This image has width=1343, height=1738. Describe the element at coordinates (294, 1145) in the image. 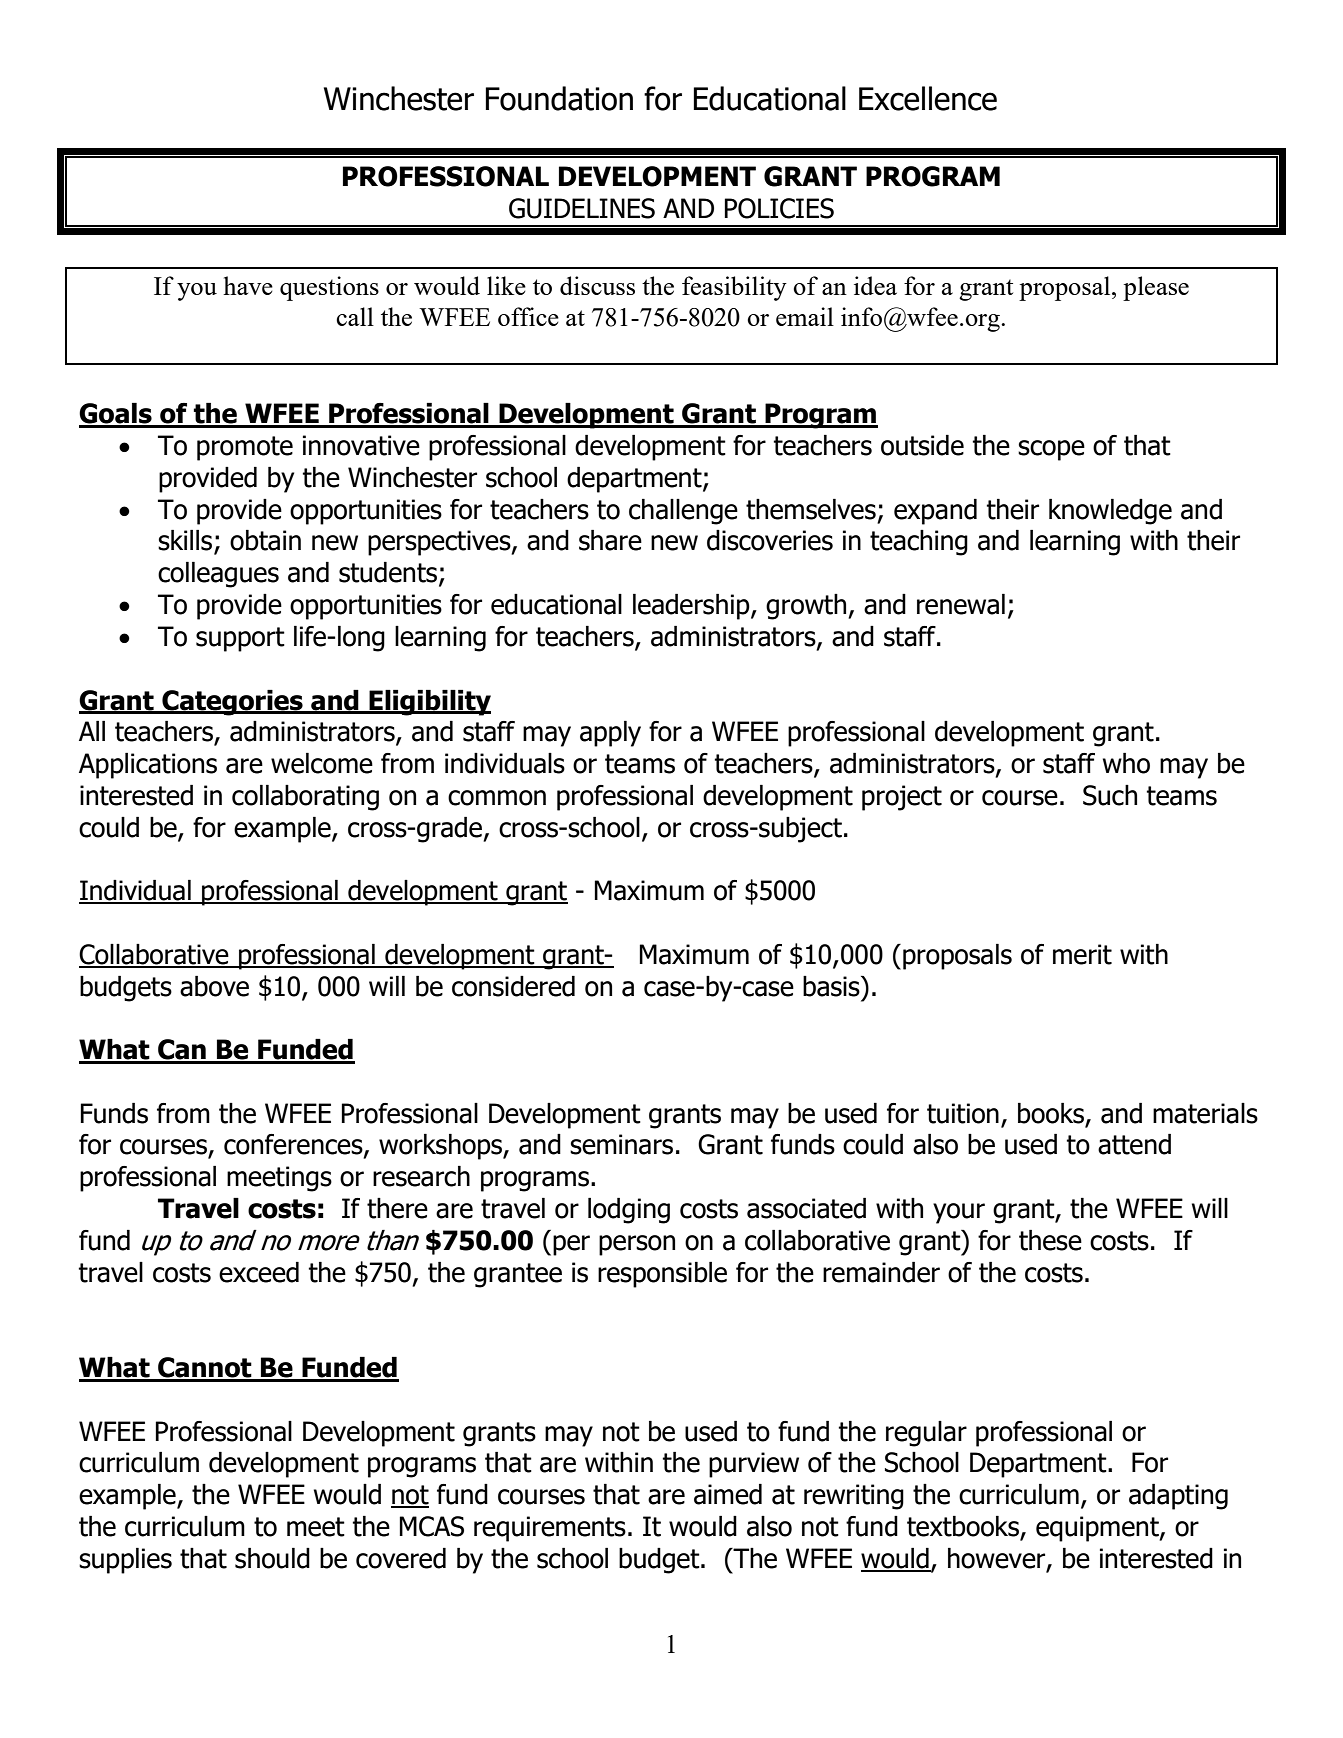

I see `conferences` at that location.
